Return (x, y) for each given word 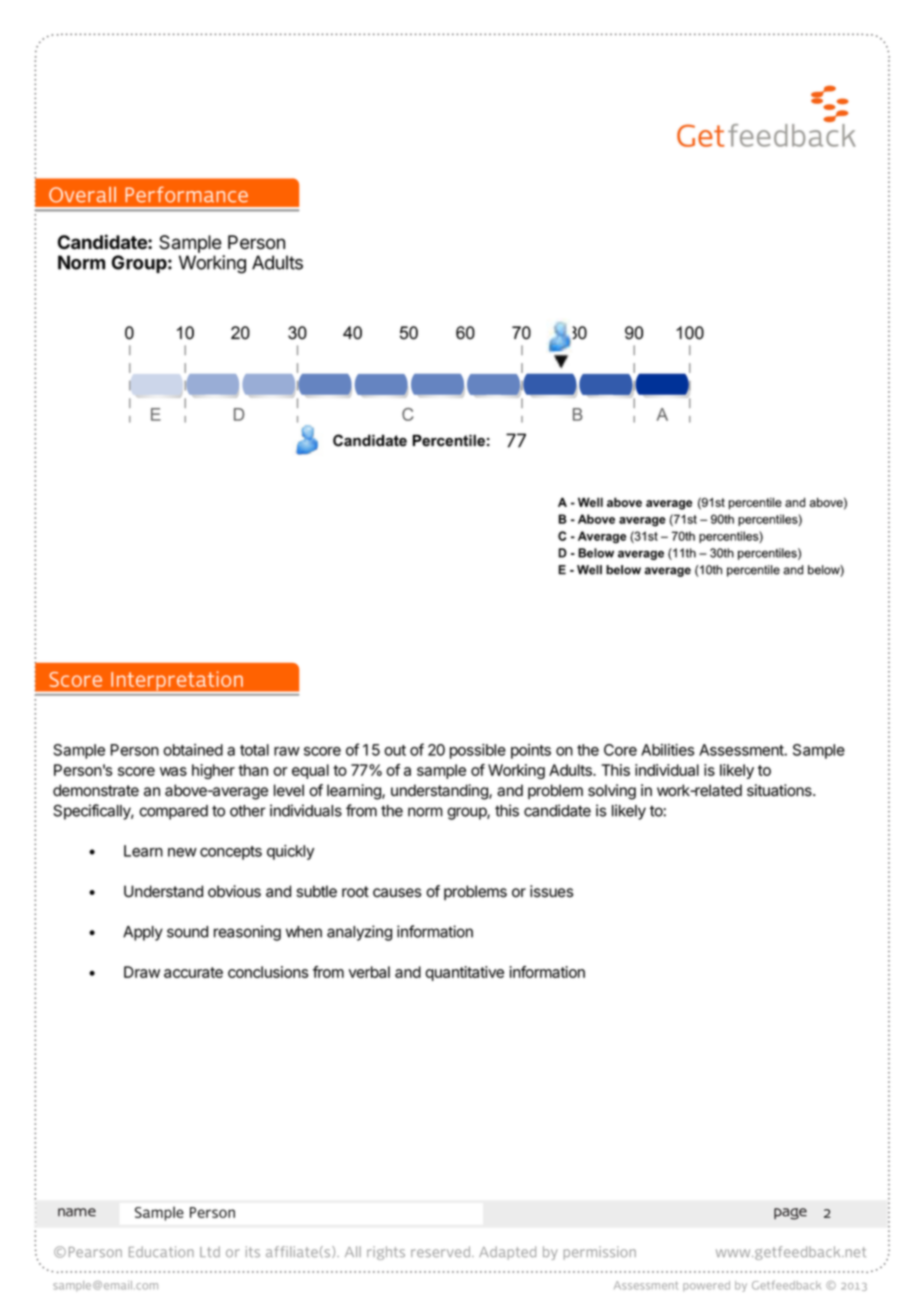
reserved (440, 1251)
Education (161, 1251)
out (395, 750)
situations (780, 790)
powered (706, 1286)
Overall (82, 195)
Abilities (667, 750)
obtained (193, 750)
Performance (186, 194)
